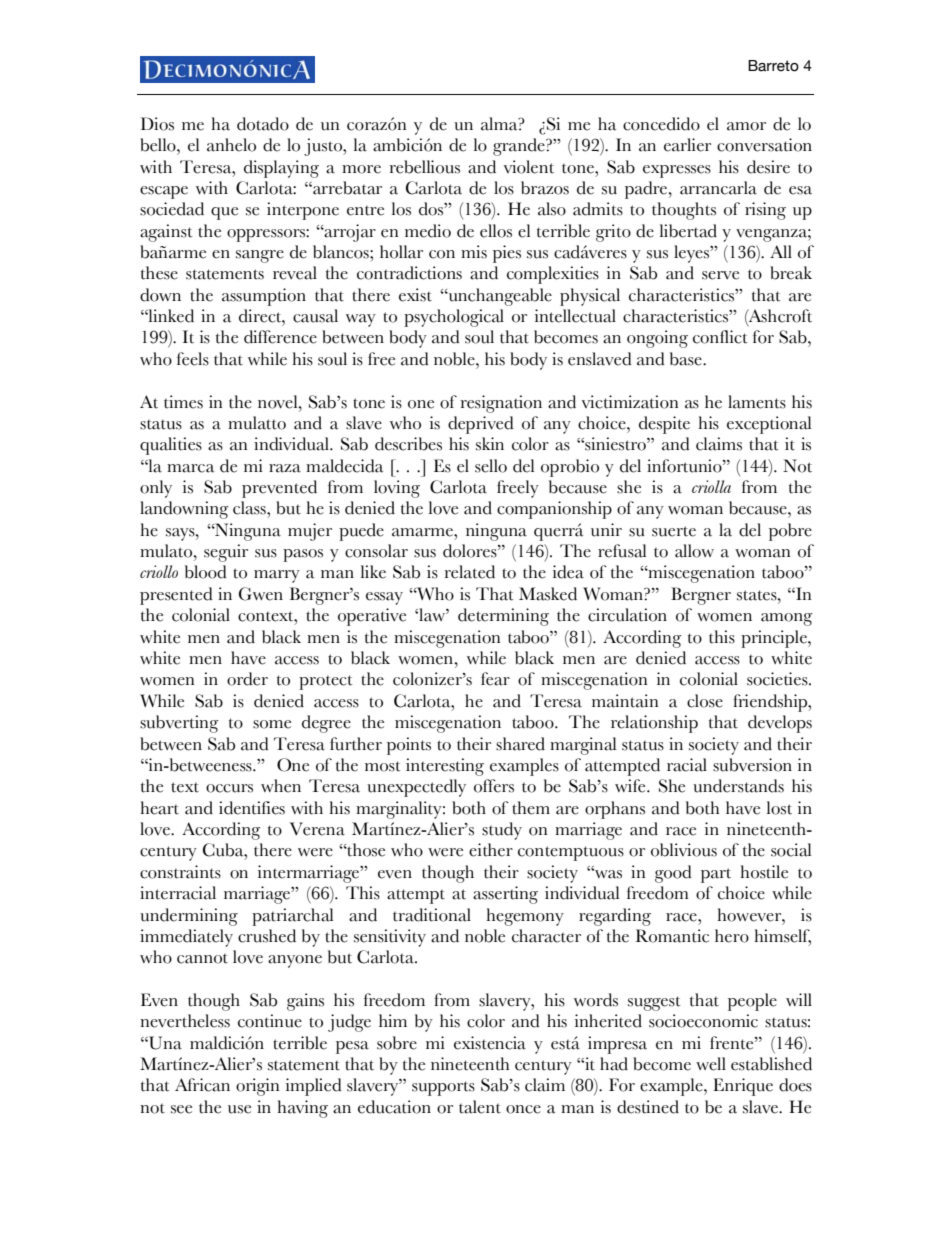  I want to click on talent, so click(480, 1107).
